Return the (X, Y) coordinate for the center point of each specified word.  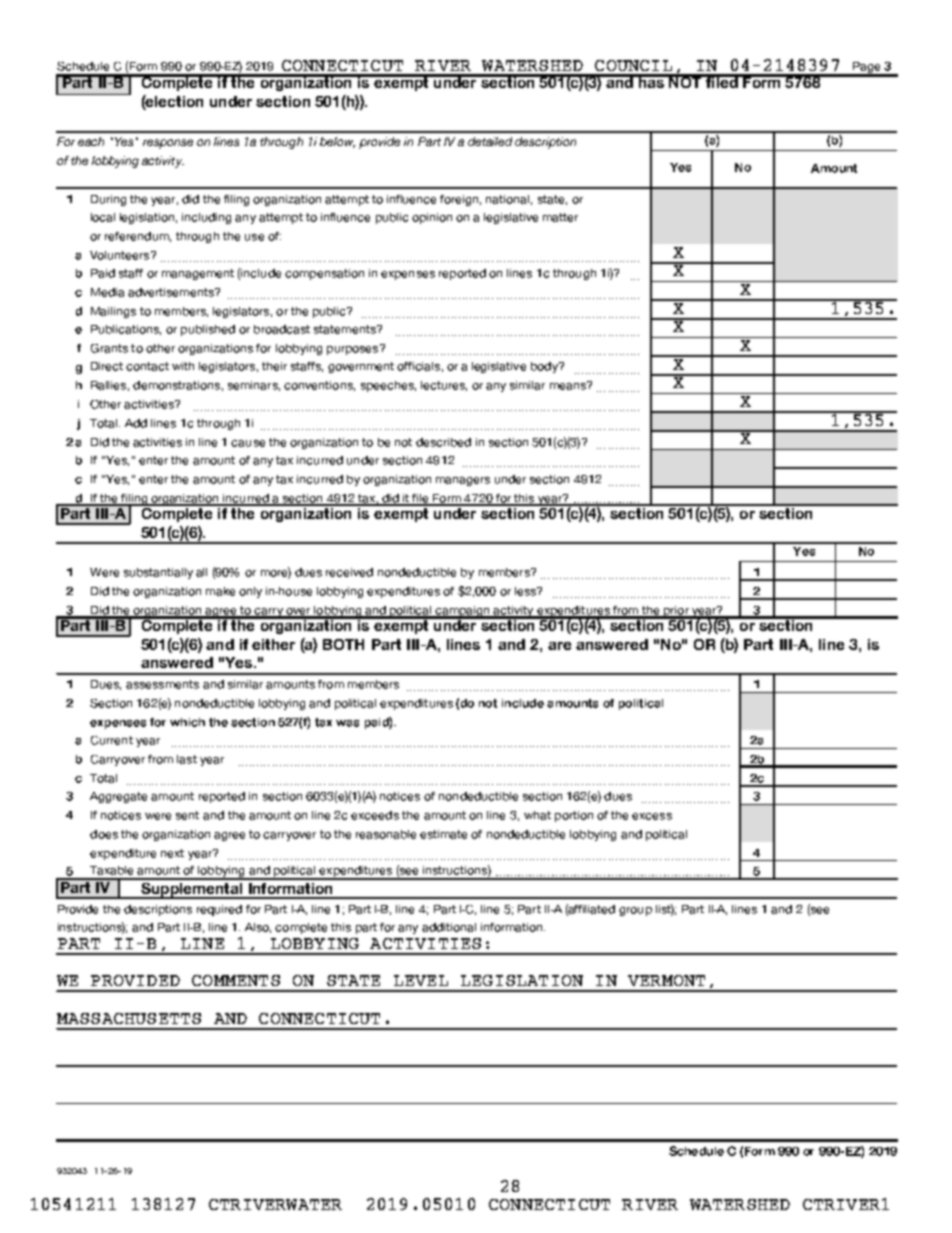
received (349, 572)
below (337, 142)
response (168, 144)
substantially (158, 573)
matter (560, 217)
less (526, 591)
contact (147, 366)
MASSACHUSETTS (129, 1018)
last (187, 759)
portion (574, 816)
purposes (354, 349)
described (443, 442)
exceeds (375, 815)
